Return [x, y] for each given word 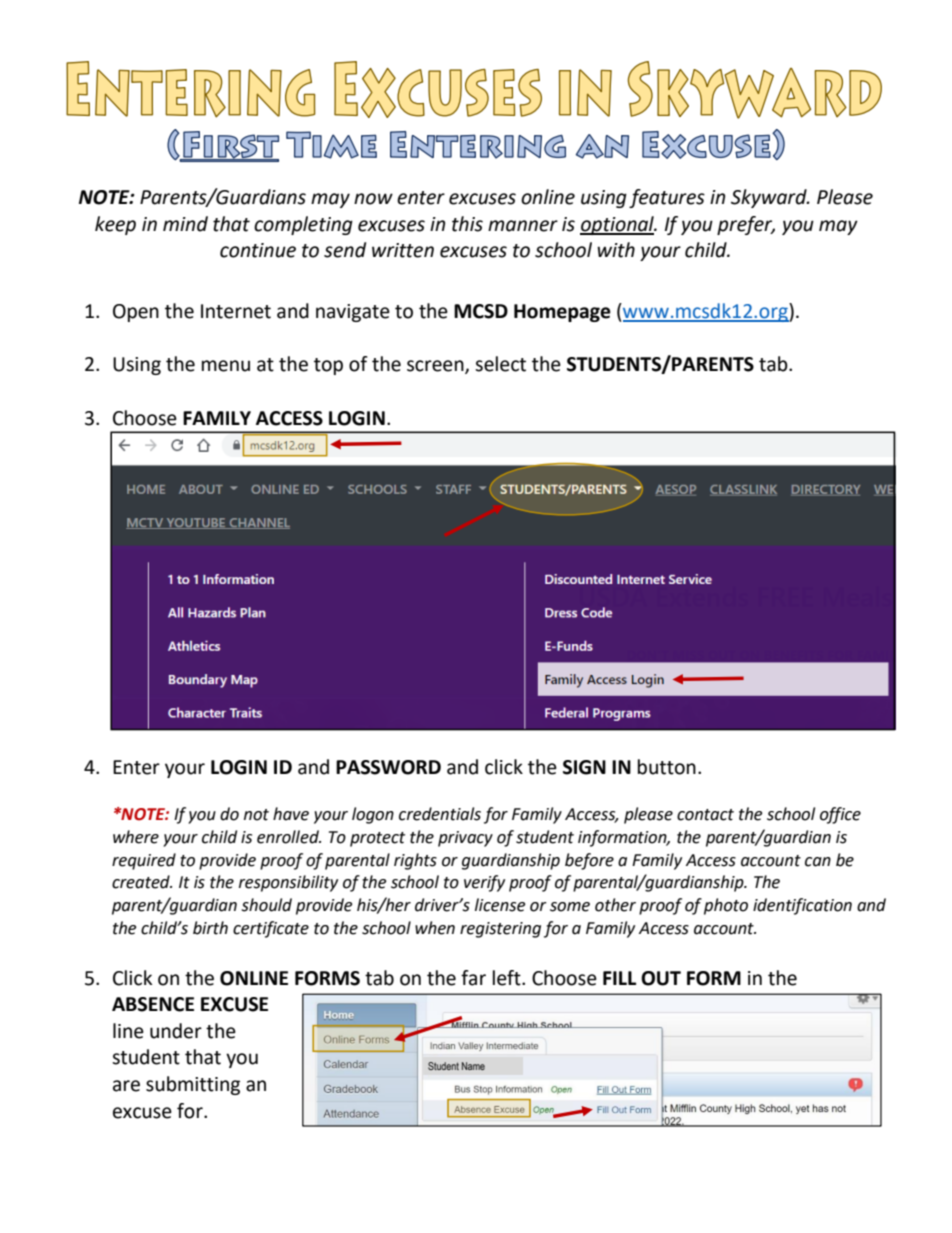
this [467, 224]
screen [436, 367]
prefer [746, 225]
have [291, 814]
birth [210, 928]
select [500, 364]
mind [185, 224]
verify [484, 883]
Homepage [562, 313]
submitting [193, 1085]
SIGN [584, 767]
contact [705, 815]
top [328, 366]
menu [226, 366]
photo [726, 906]
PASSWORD [388, 767]
